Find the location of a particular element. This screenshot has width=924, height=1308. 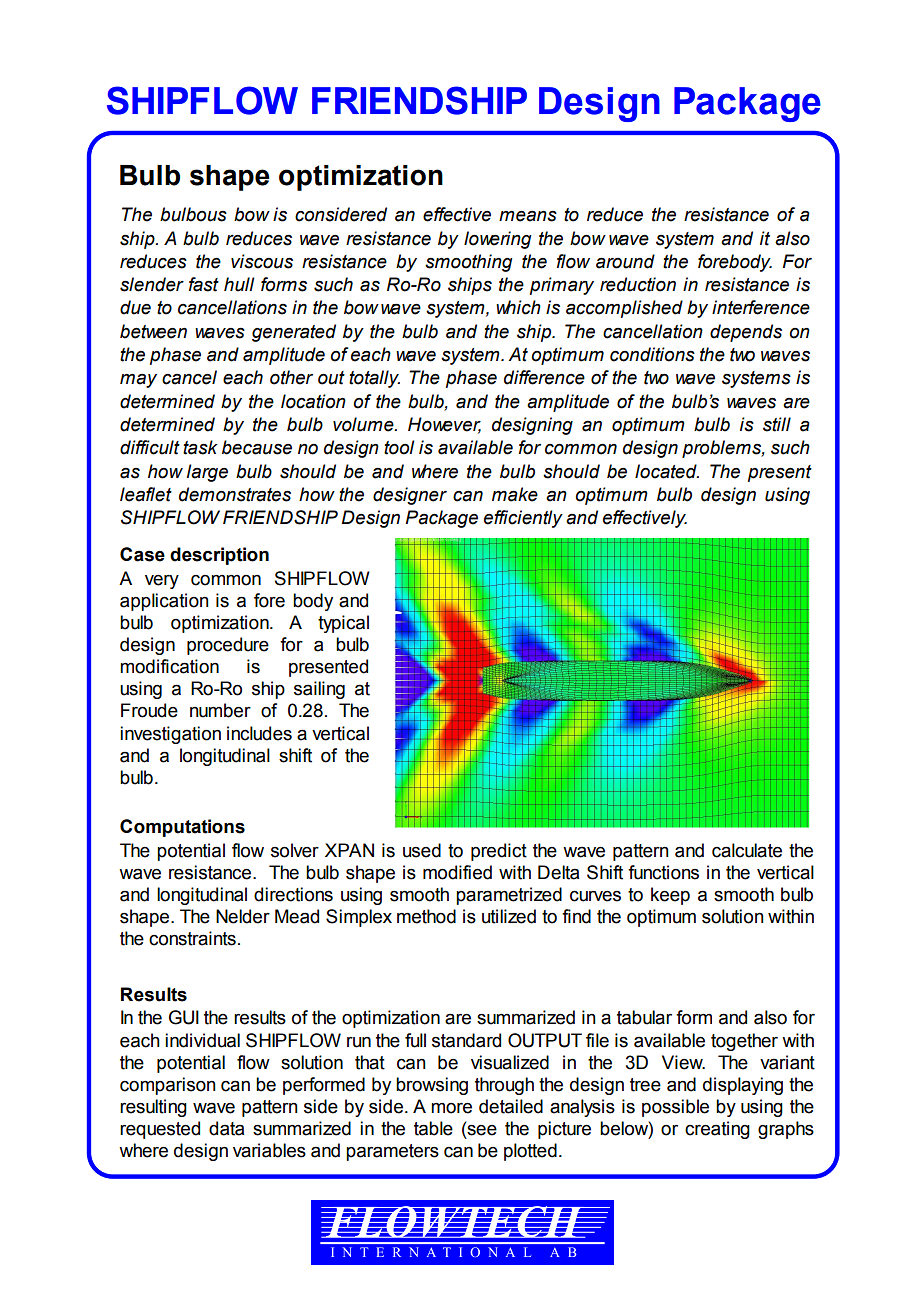

around is located at coordinates (625, 261).
